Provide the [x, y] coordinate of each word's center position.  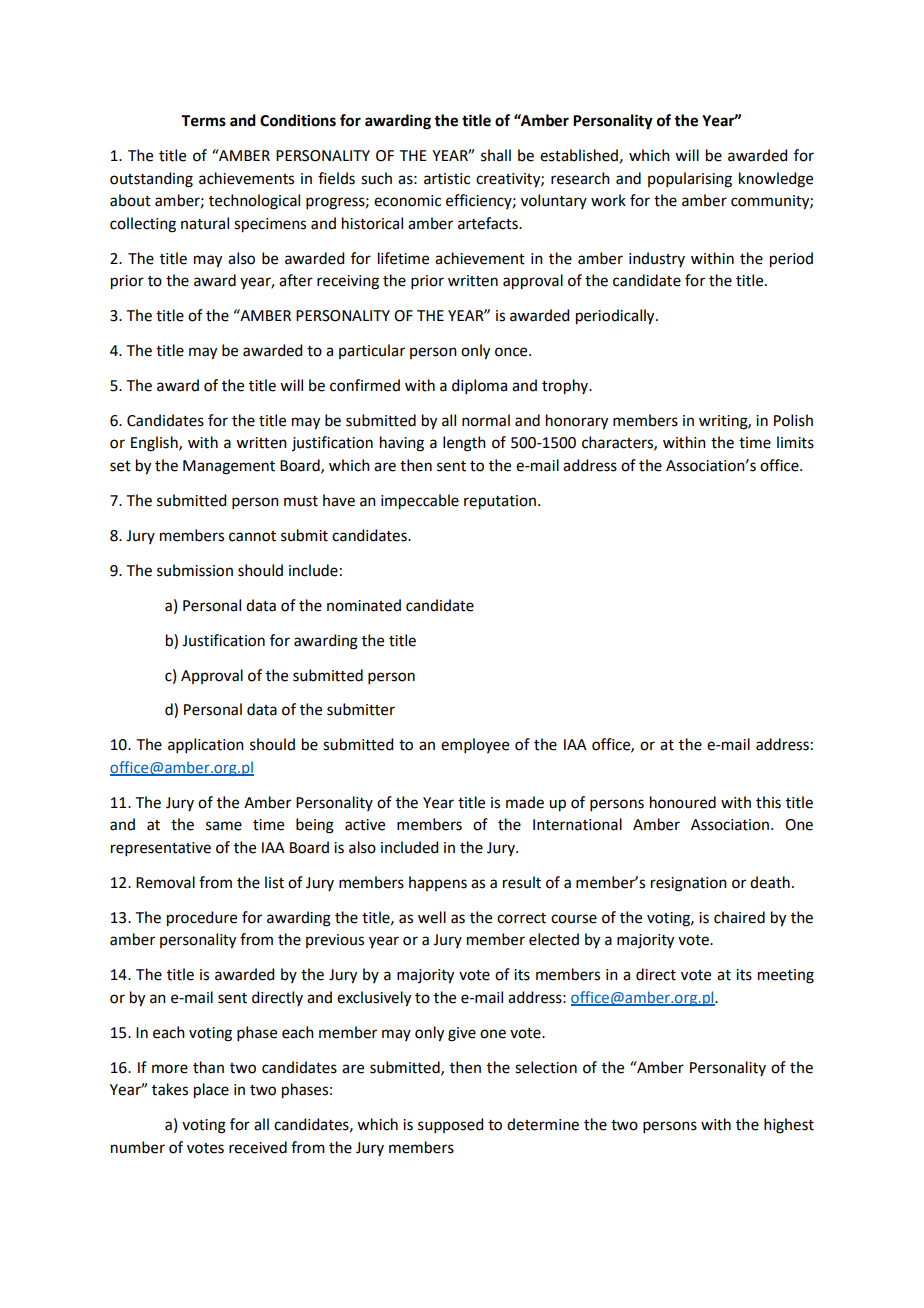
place [211, 1091]
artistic [447, 179]
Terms [203, 121]
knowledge [776, 180]
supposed [450, 1125]
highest [789, 1126]
